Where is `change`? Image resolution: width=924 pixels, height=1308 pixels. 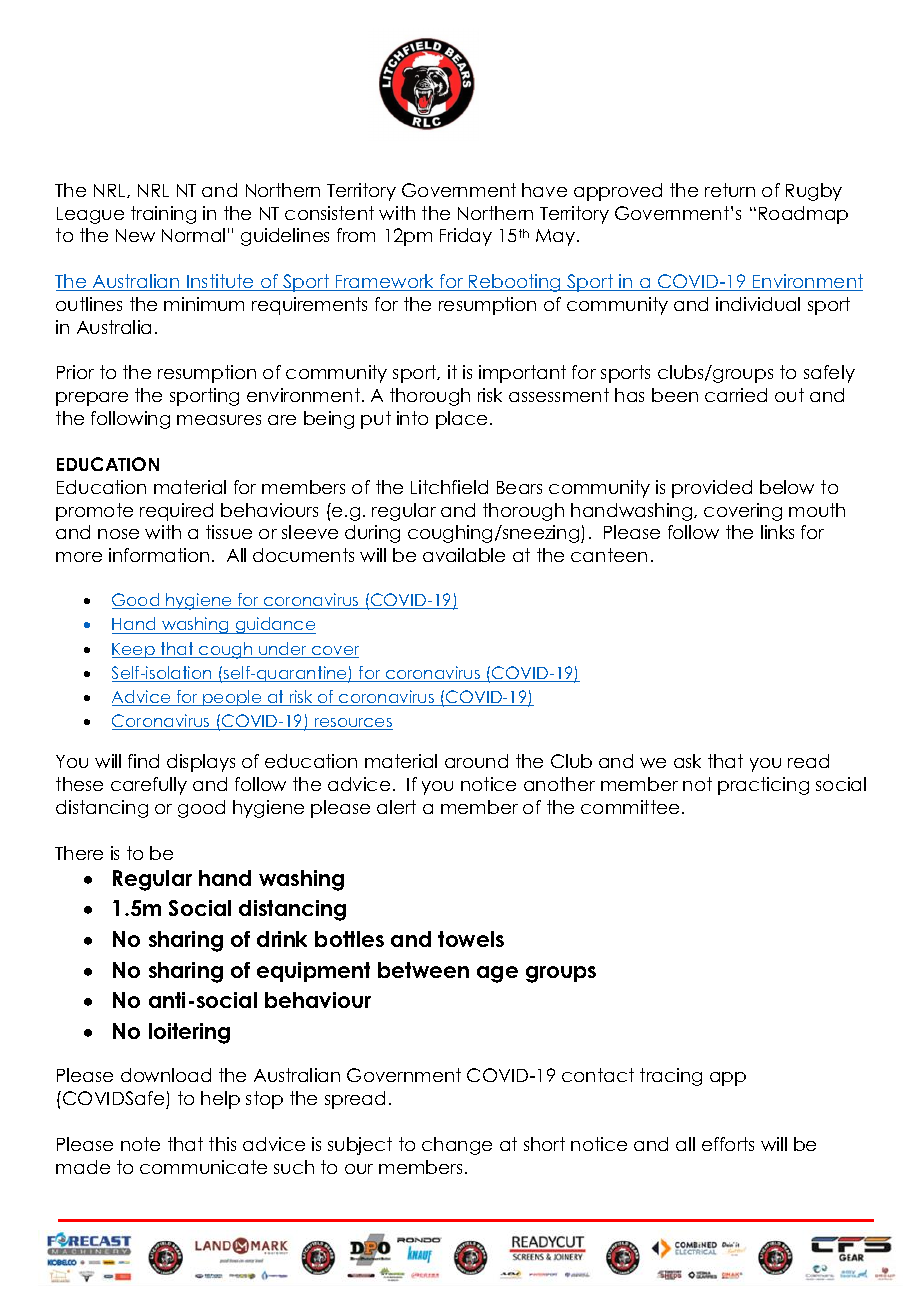 change is located at coordinates (457, 1146).
